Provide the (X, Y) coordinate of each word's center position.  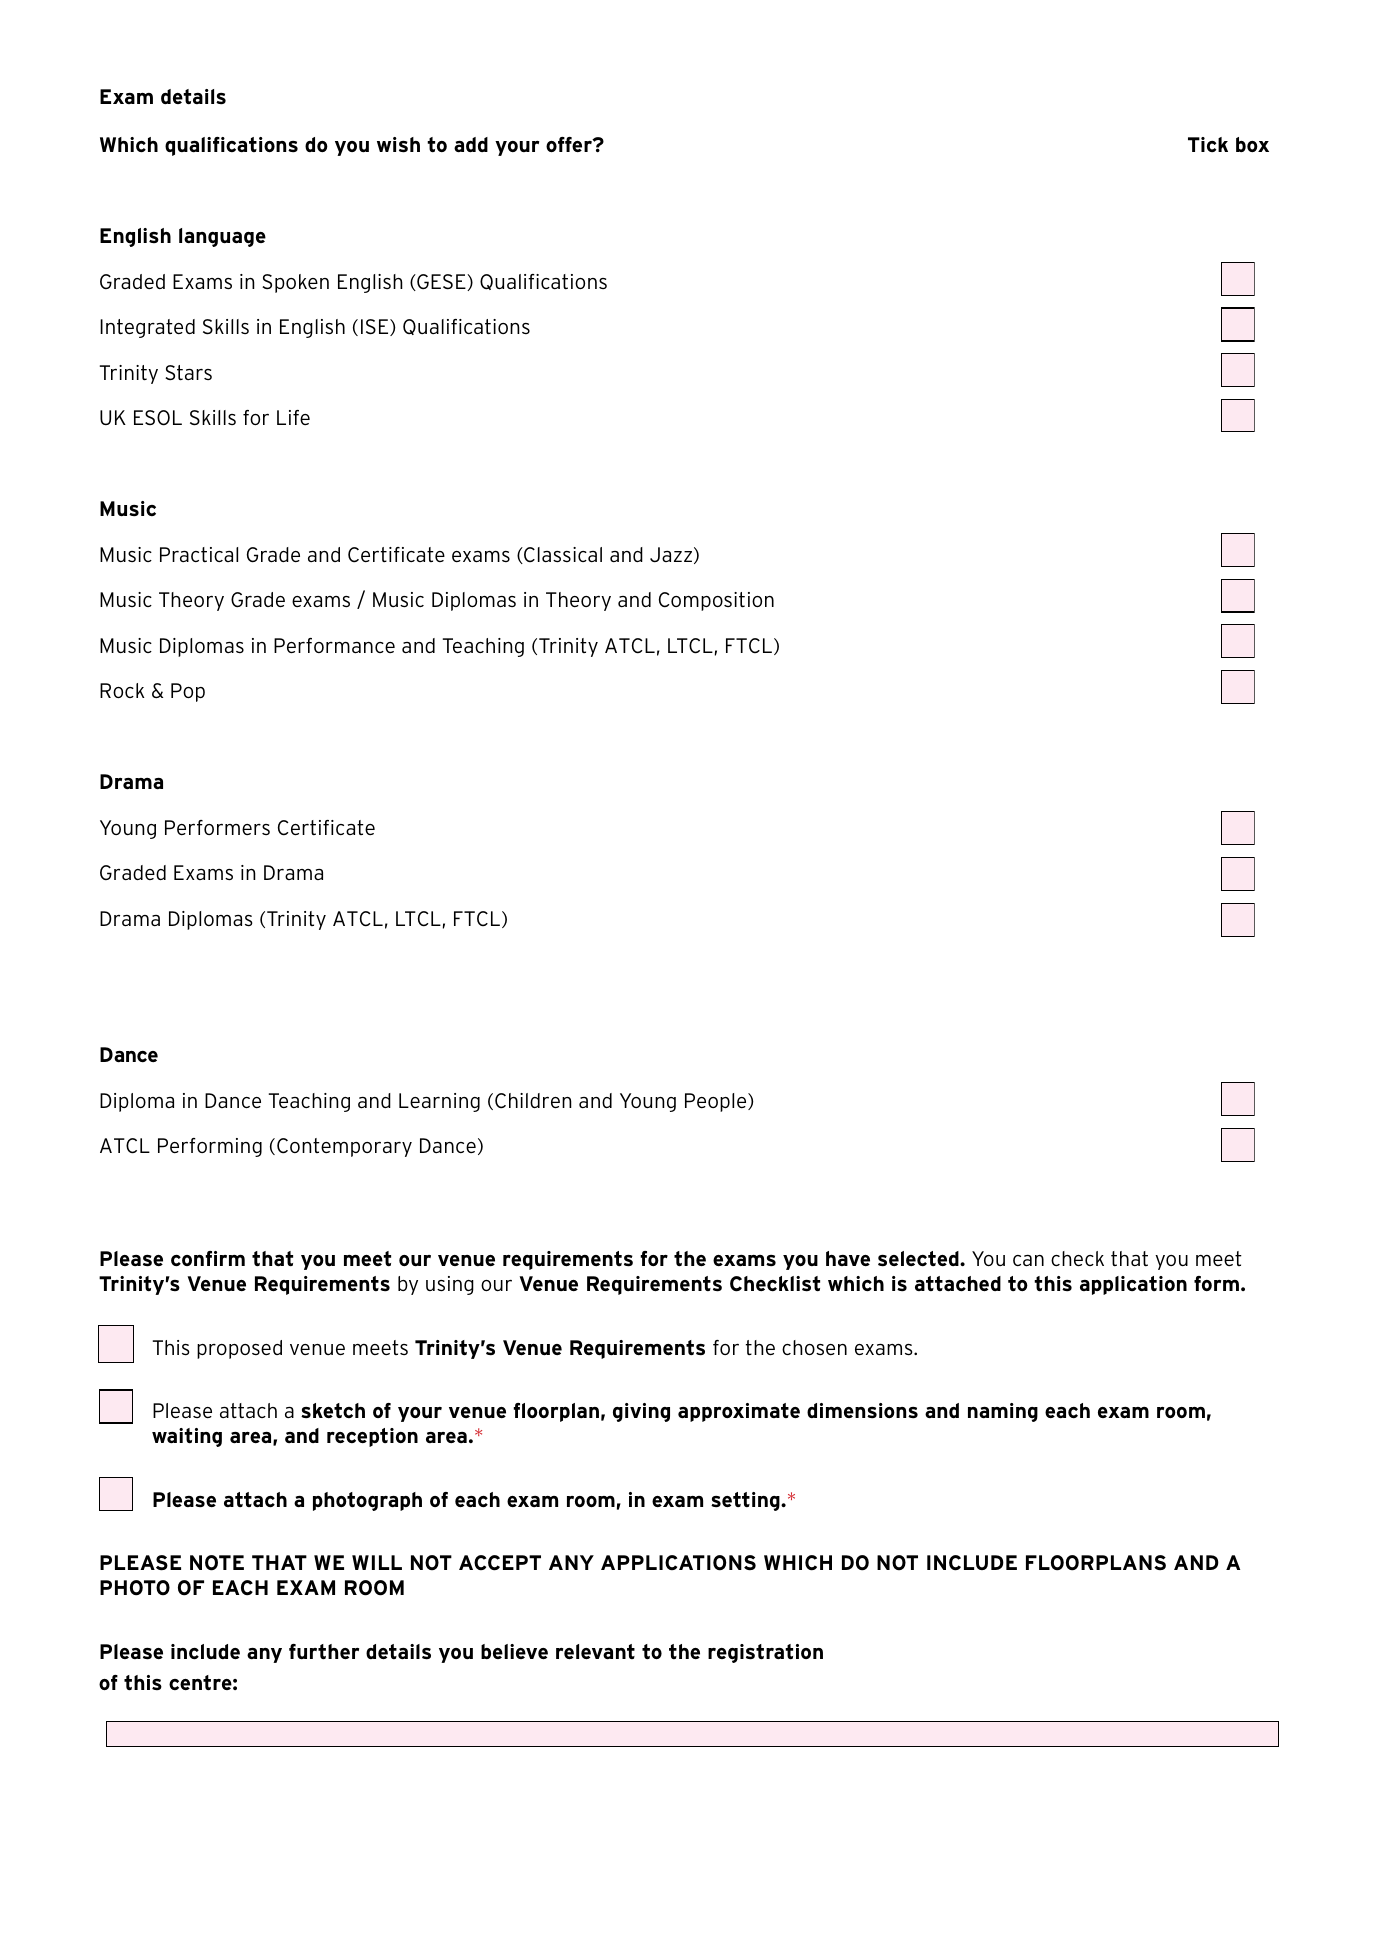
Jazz (671, 554)
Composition (716, 601)
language (222, 237)
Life (293, 417)
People (717, 1102)
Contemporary (344, 1147)
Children (533, 1101)
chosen (814, 1348)
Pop (188, 692)
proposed (239, 1349)
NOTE (217, 1563)
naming (1003, 1412)
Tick (1208, 144)
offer (570, 144)
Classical (562, 555)
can (1028, 1261)
